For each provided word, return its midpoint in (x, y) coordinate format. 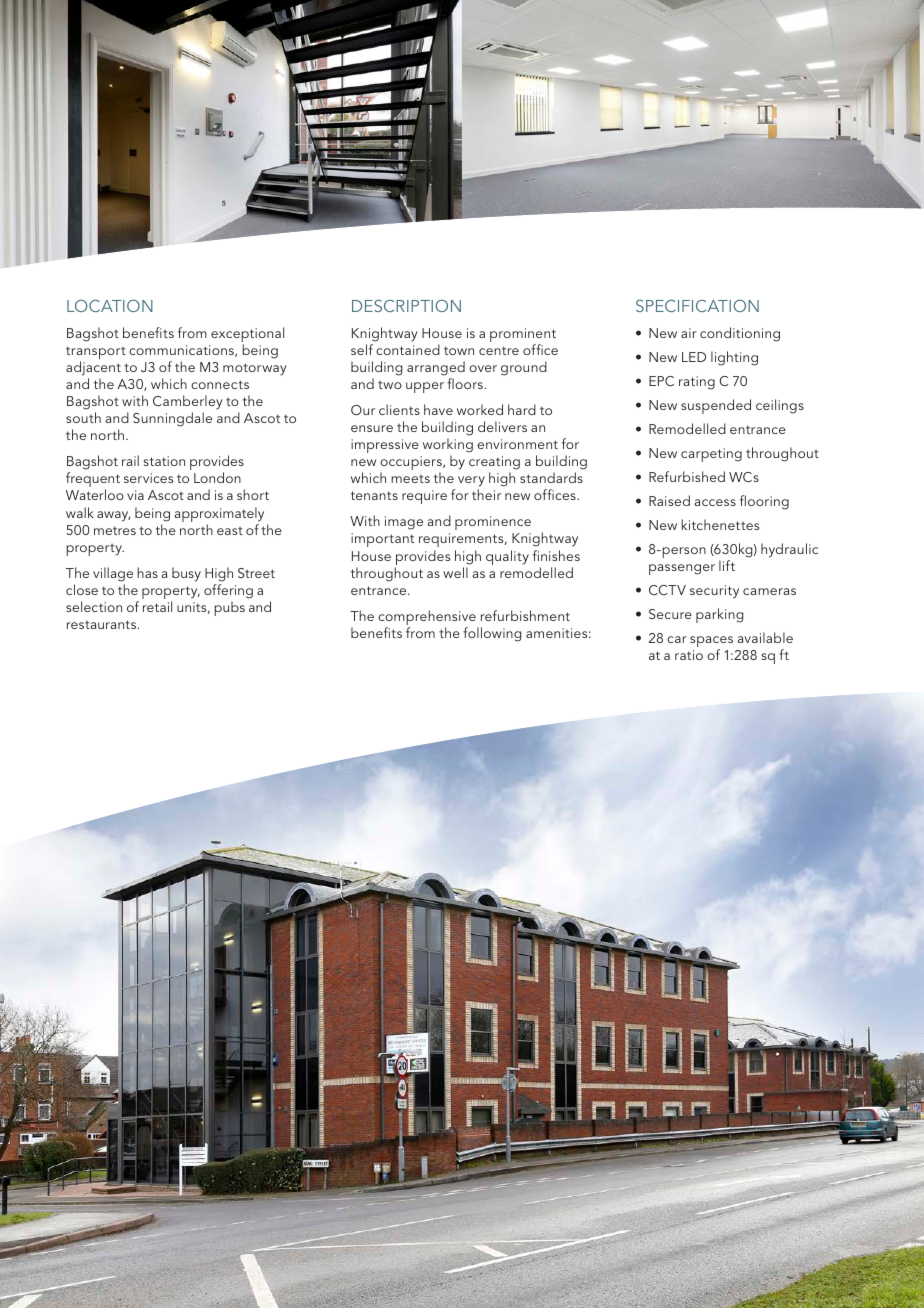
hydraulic (789, 550)
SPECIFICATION (697, 305)
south (83, 417)
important (382, 540)
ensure (372, 428)
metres (115, 530)
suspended (716, 406)
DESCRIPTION (406, 305)
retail (157, 606)
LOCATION (110, 305)
